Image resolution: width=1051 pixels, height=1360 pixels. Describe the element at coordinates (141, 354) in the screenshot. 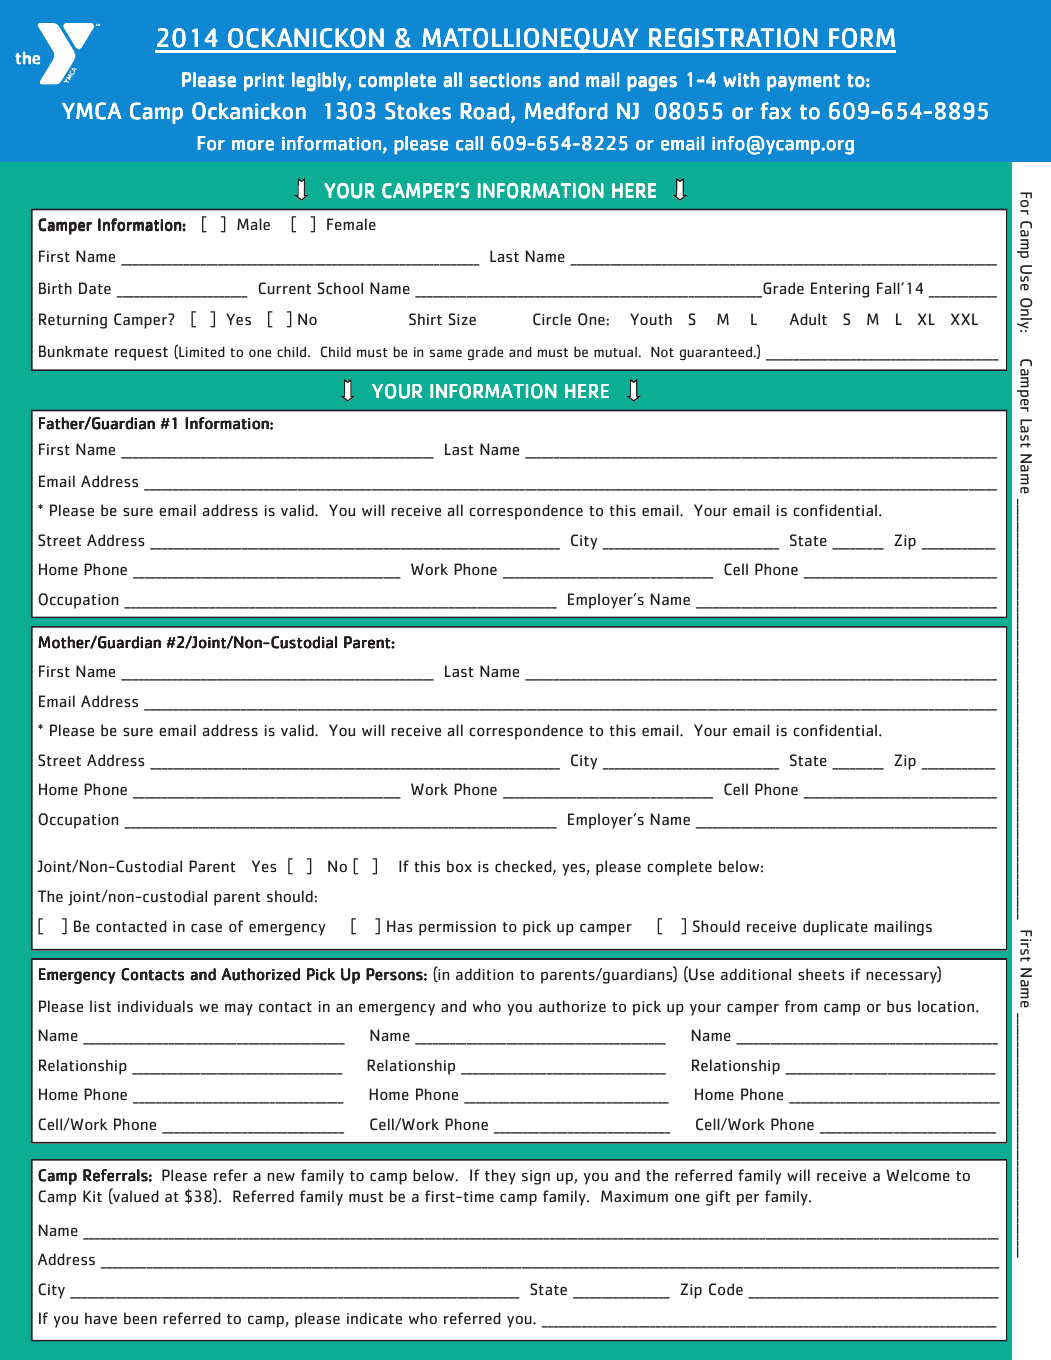

I see `request` at that location.
